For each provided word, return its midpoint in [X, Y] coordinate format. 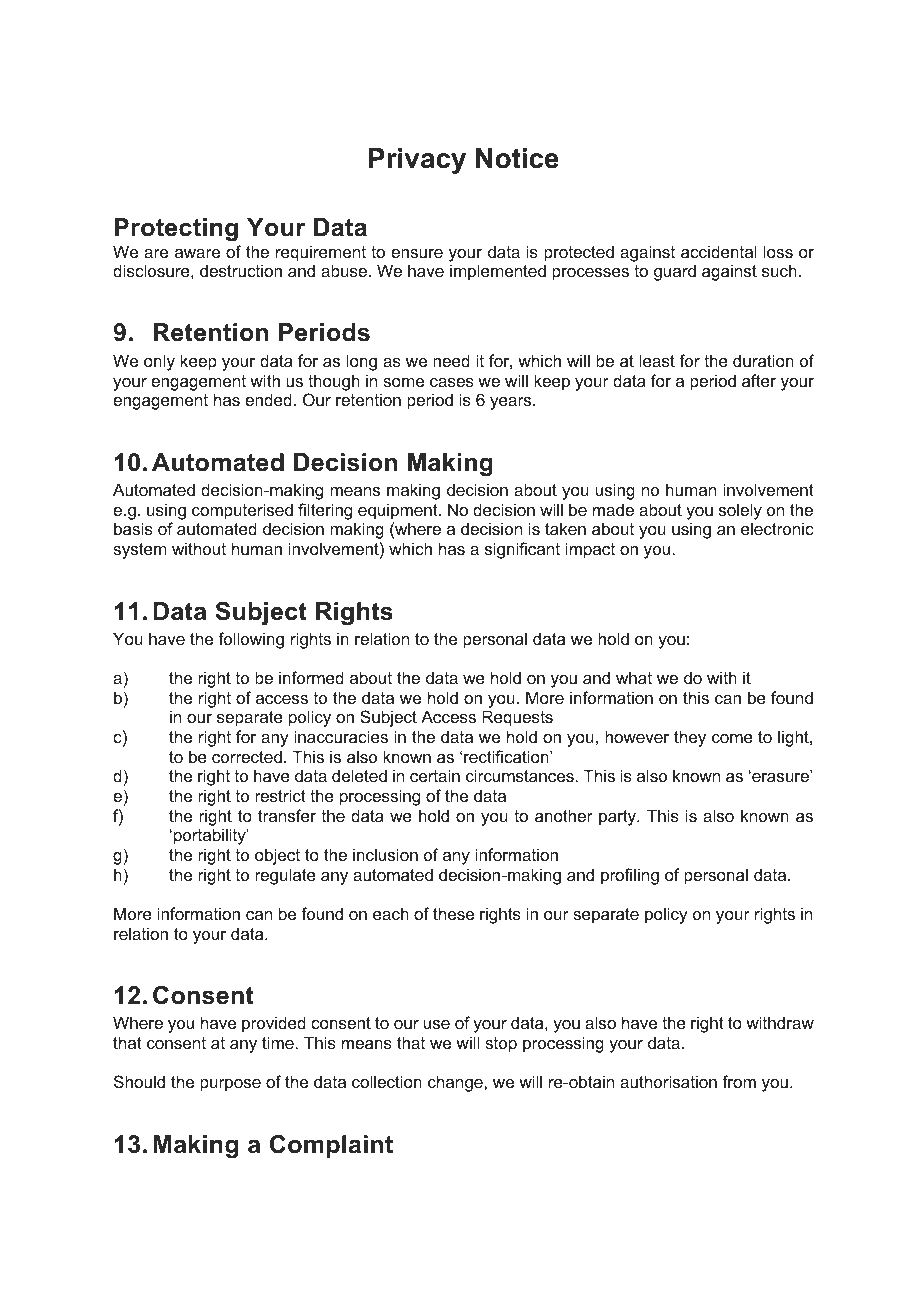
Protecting [176, 230]
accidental [719, 251]
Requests [517, 718]
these [453, 913]
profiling [630, 876]
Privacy [417, 161]
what [634, 677]
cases [452, 382]
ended [268, 399]
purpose [230, 1085]
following [251, 640]
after [759, 380]
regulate [285, 876]
